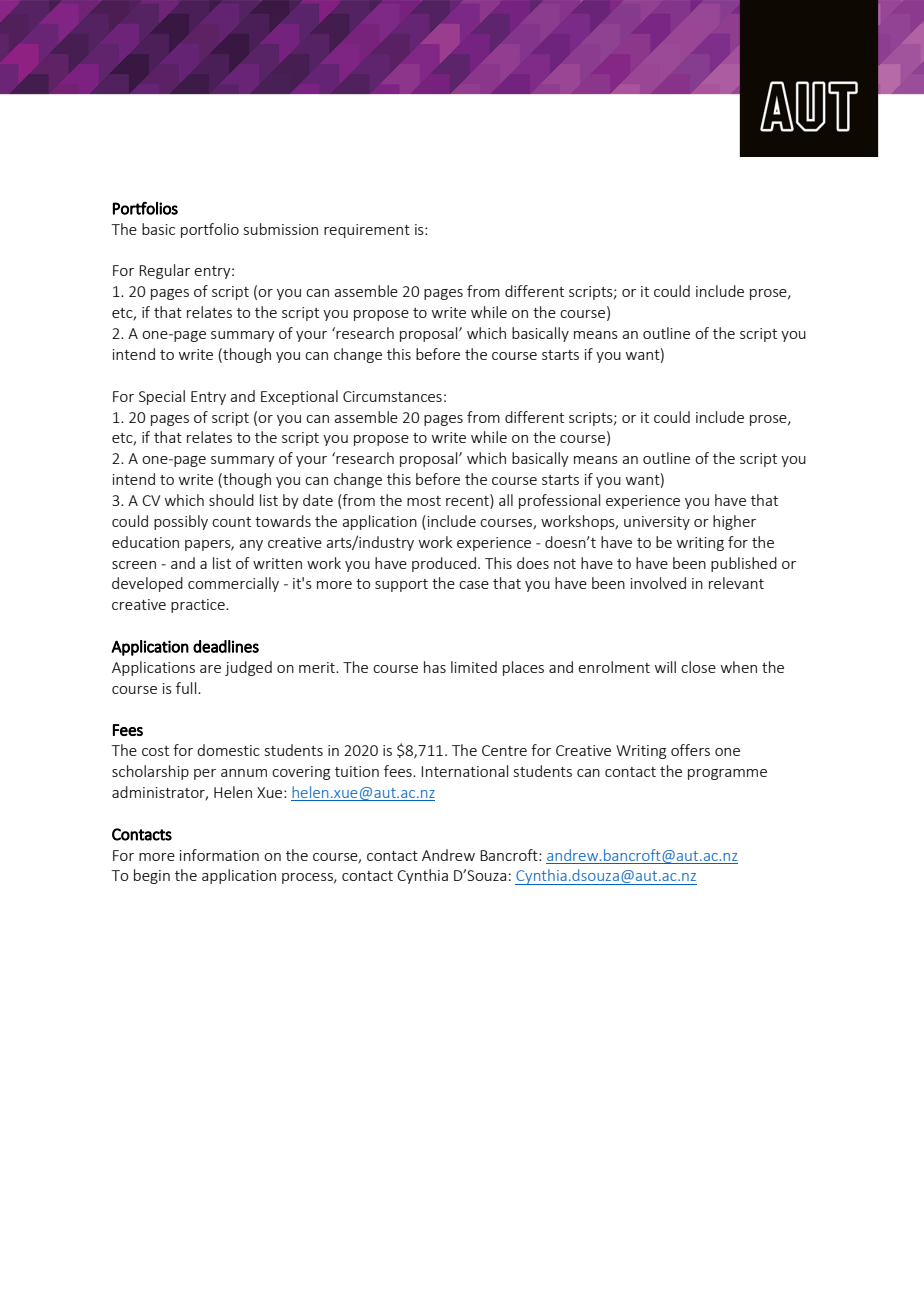 This page has width=924, height=1308. Describe the element at coordinates (219, 855) in the page. I see `information` at that location.
